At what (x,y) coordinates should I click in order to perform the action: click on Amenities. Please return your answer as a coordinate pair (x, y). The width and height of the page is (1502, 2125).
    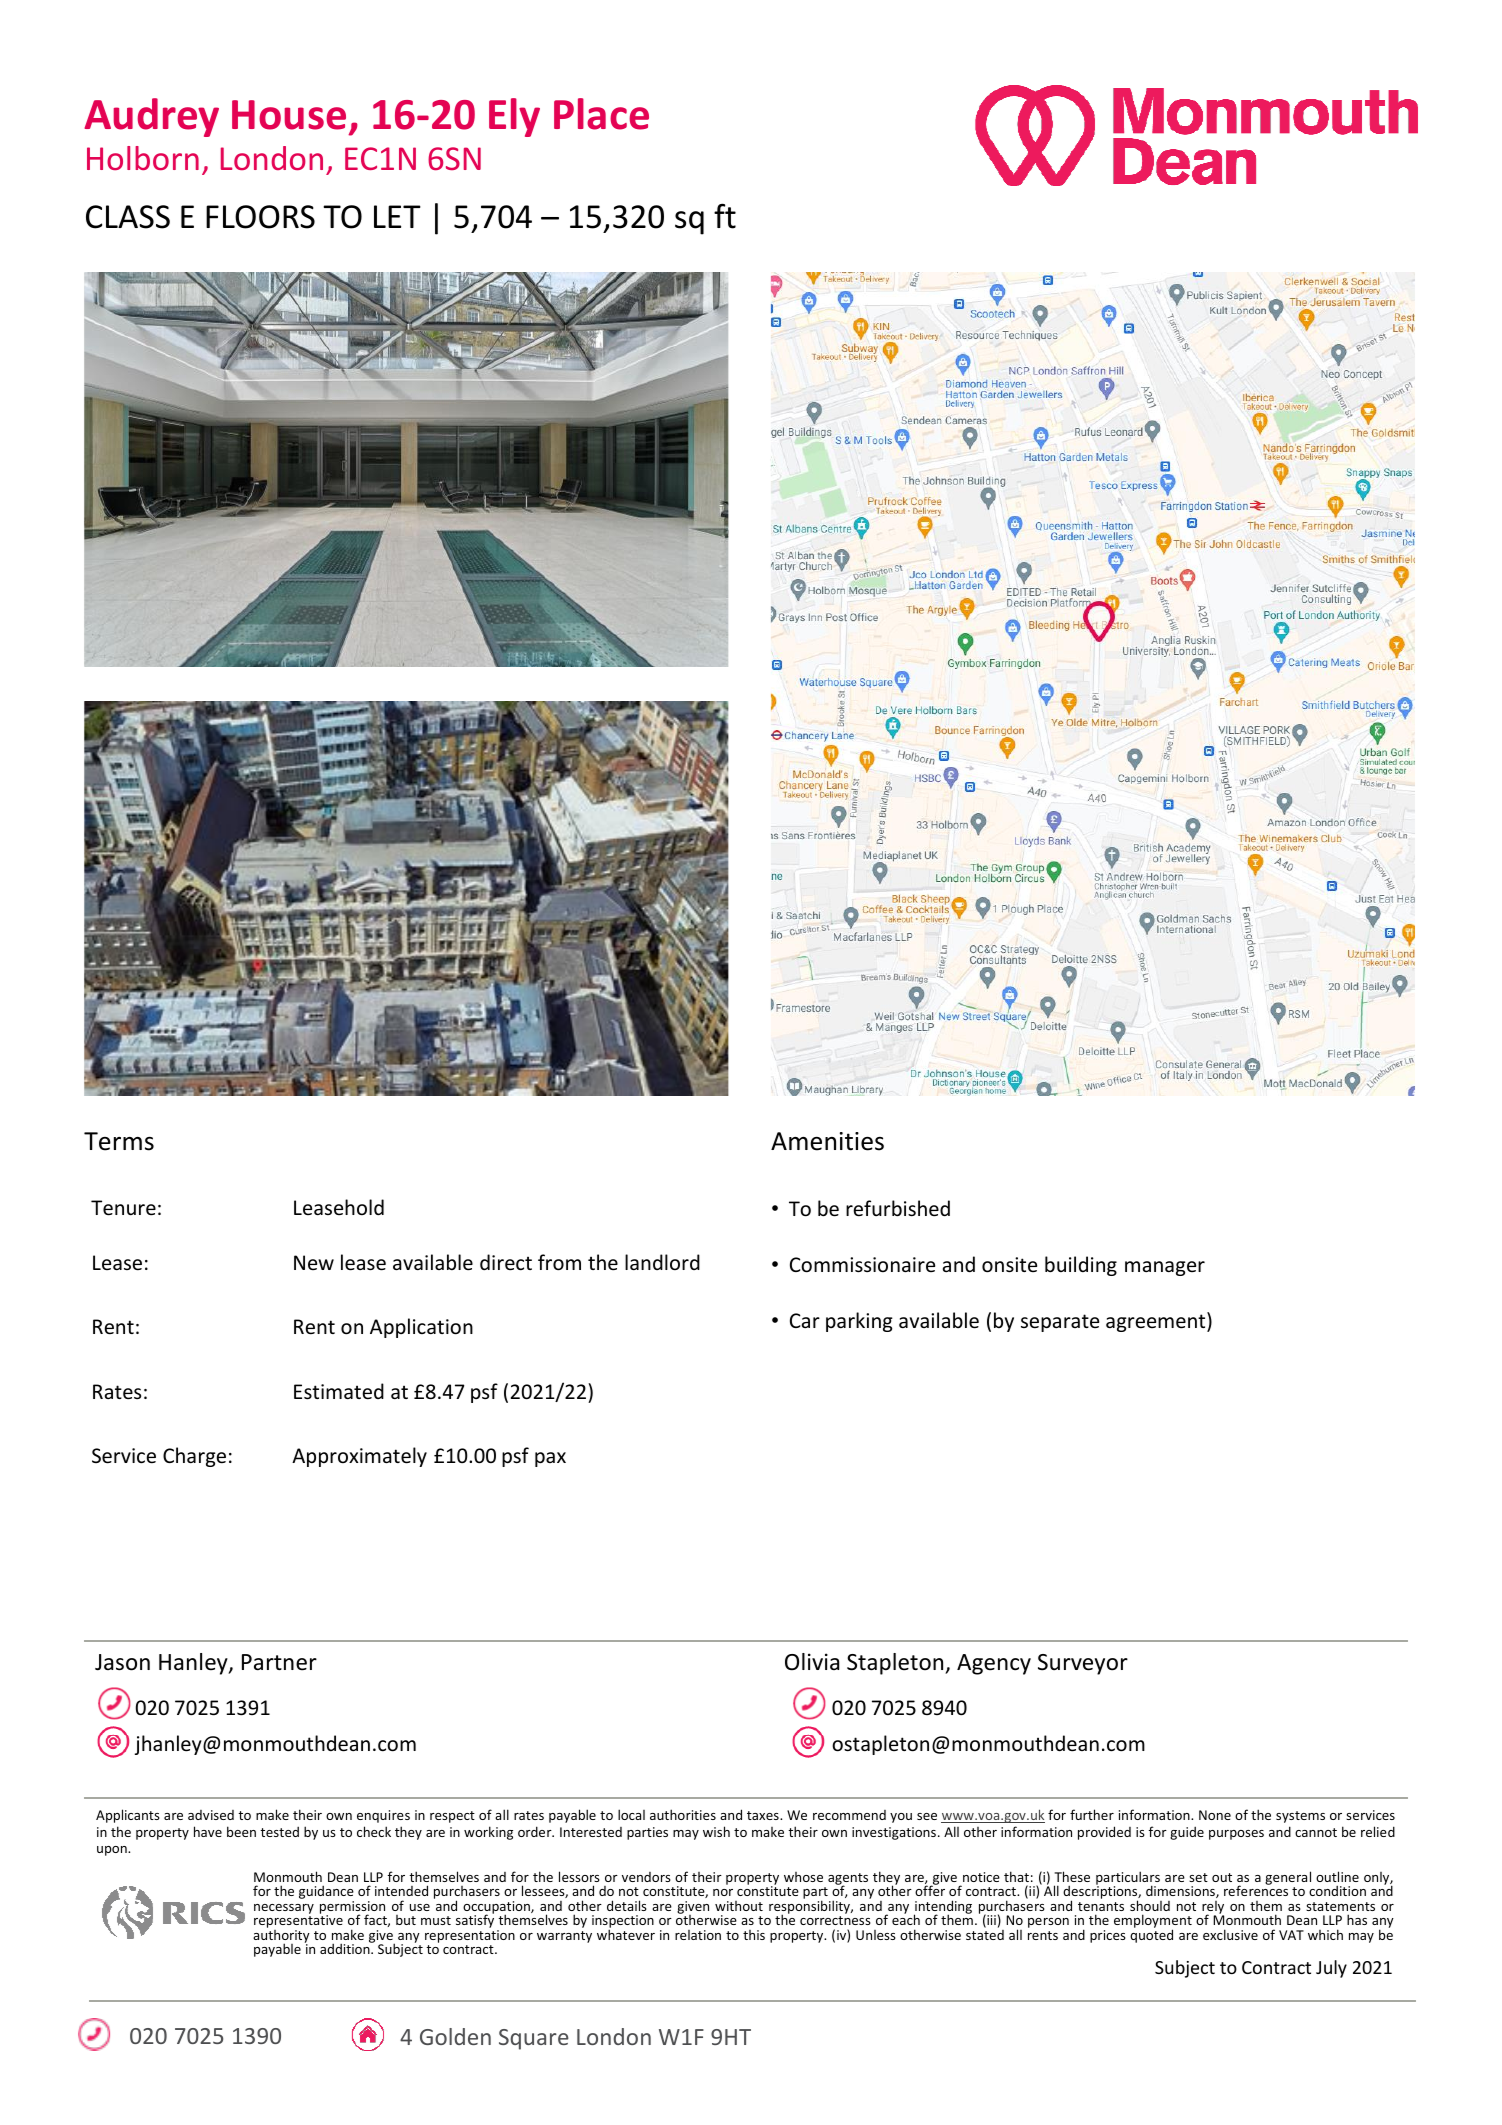
    Looking at the image, I should click on (827, 1141).
